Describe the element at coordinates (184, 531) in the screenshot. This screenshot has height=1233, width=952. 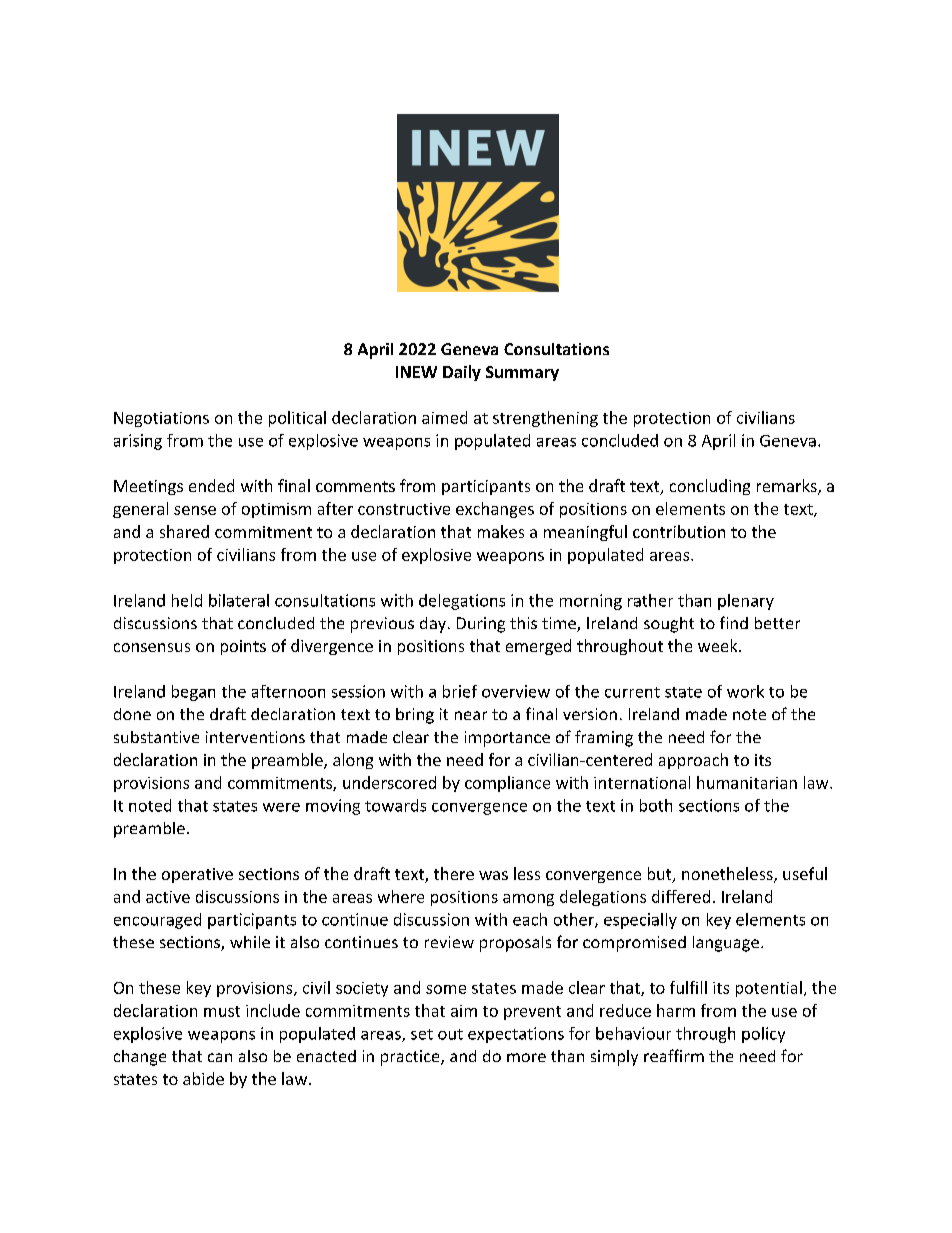
I see `shared` at that location.
